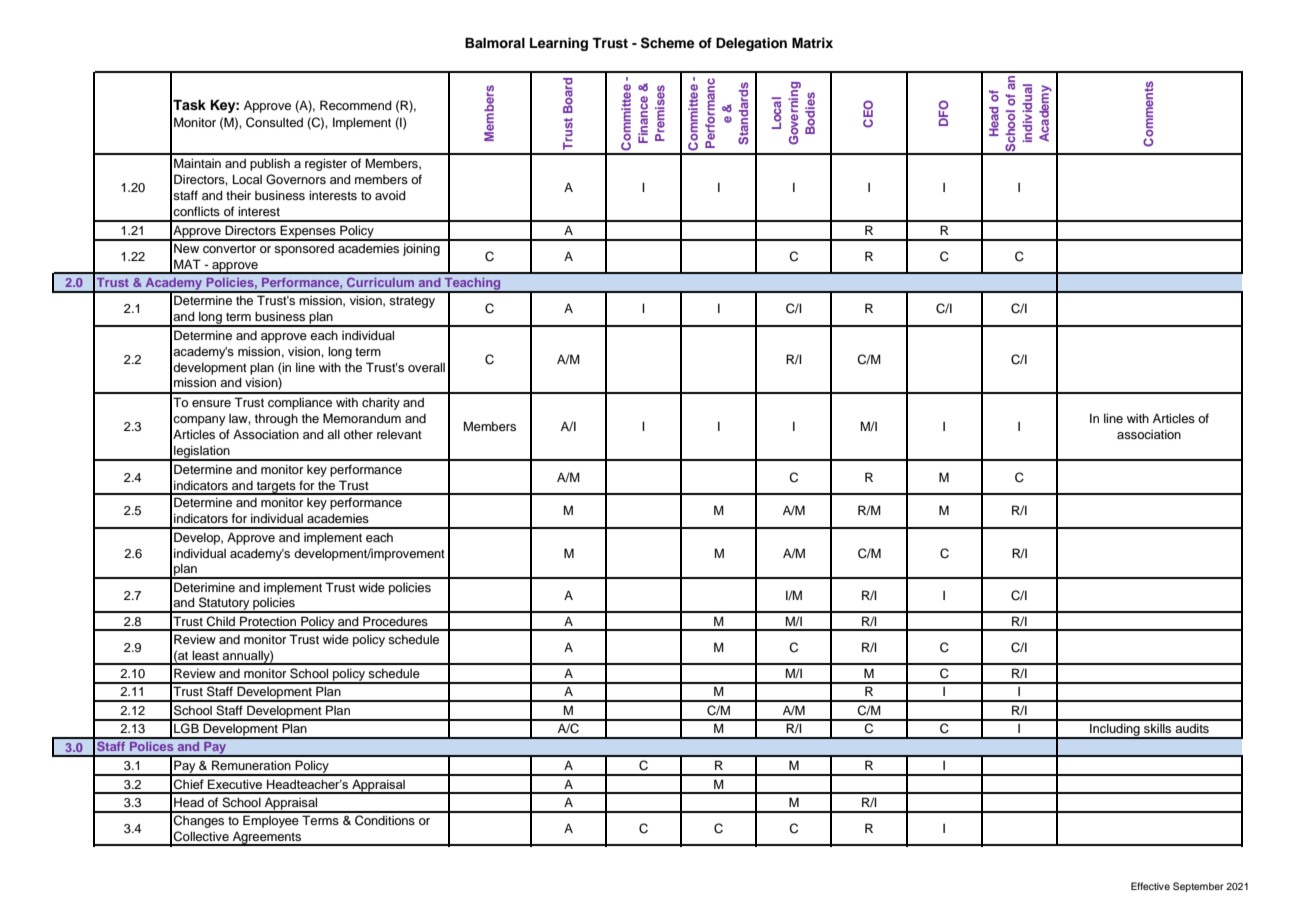 Image resolution: width=1308 pixels, height=924 pixels. What do you see at coordinates (812, 42) in the page?
I see `Matrix` at bounding box center [812, 42].
